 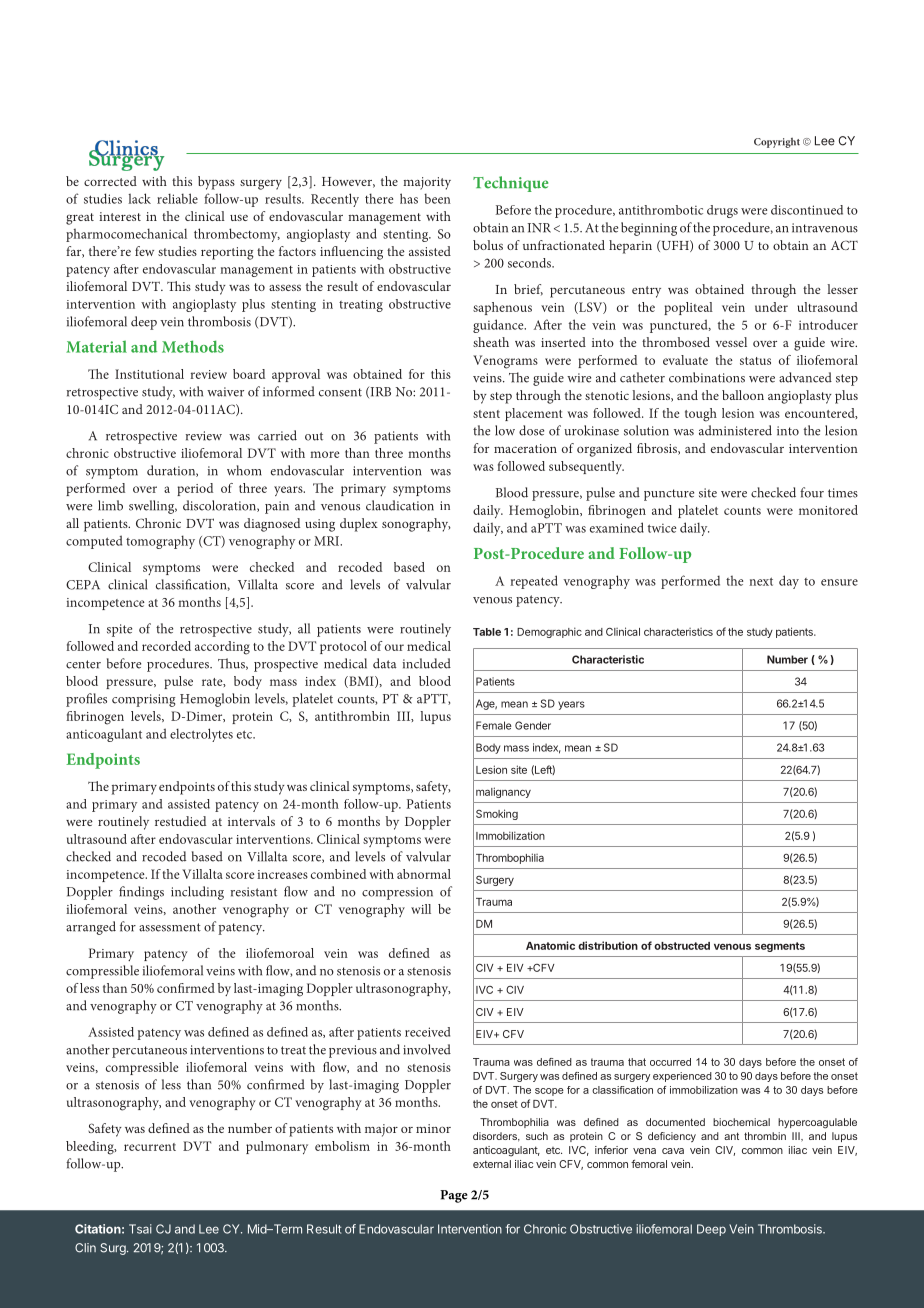 What do you see at coordinates (812, 492) in the page?
I see `four` at bounding box center [812, 492].
